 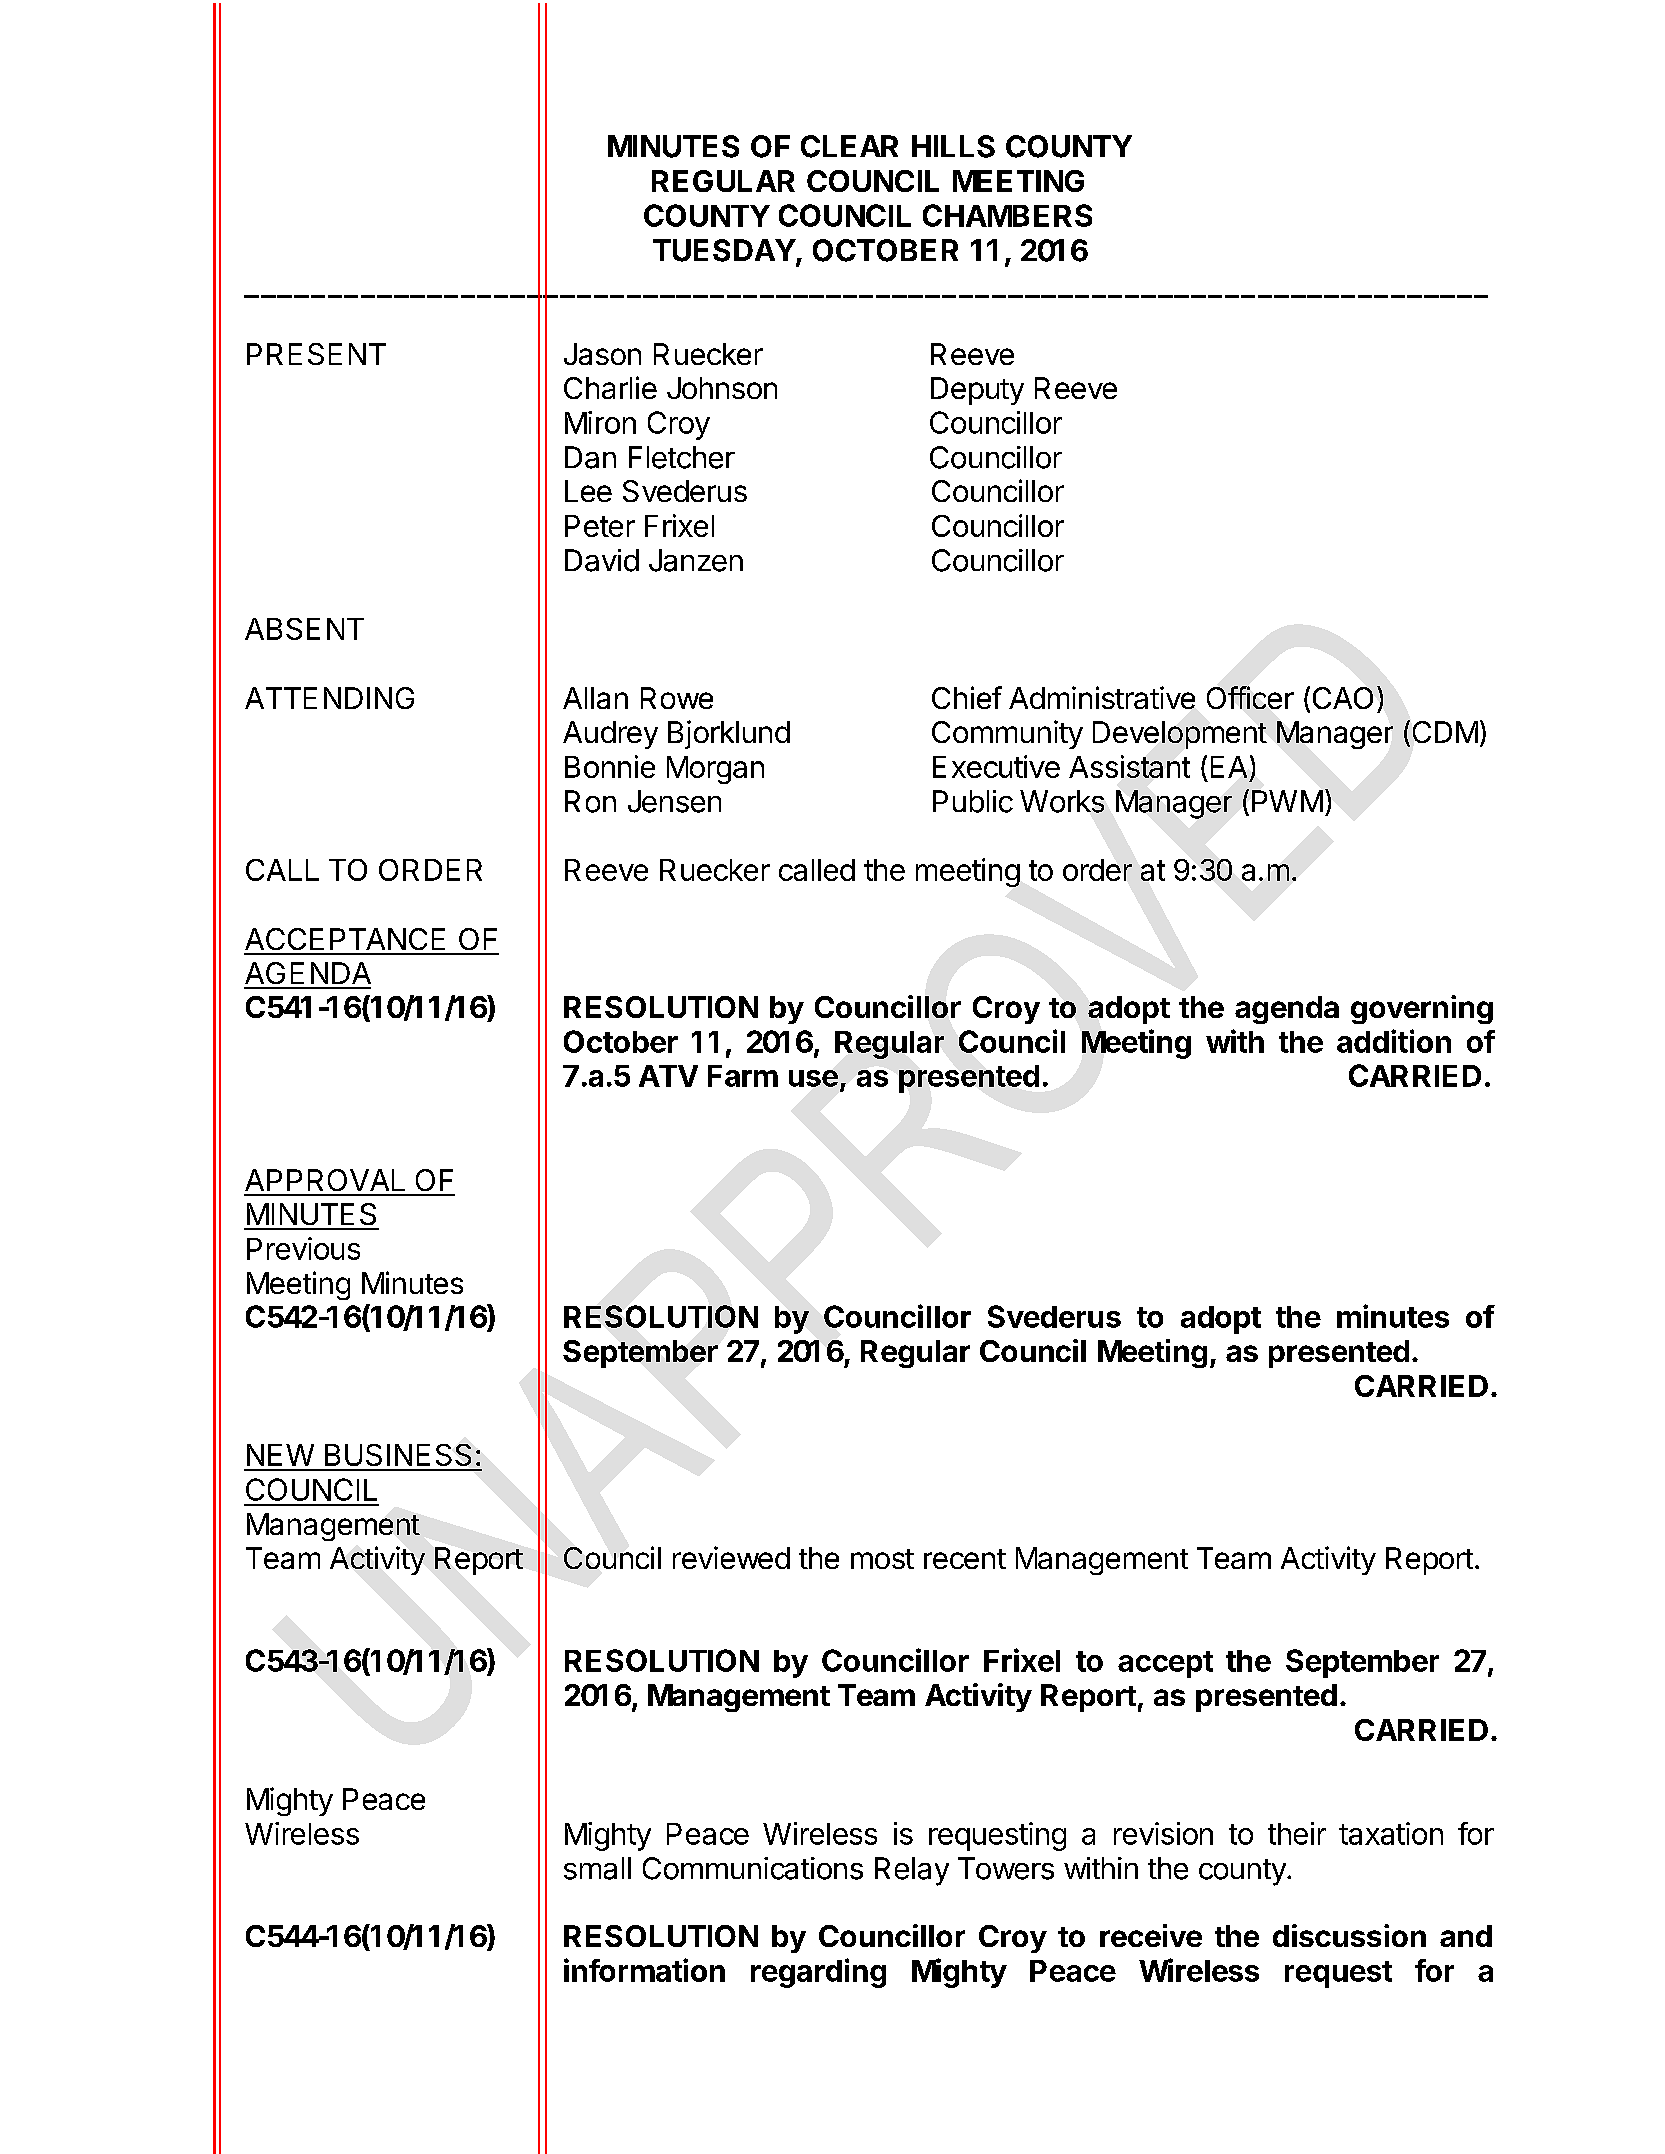 What do you see at coordinates (668, 1076) in the screenshot?
I see `ATV` at bounding box center [668, 1076].
